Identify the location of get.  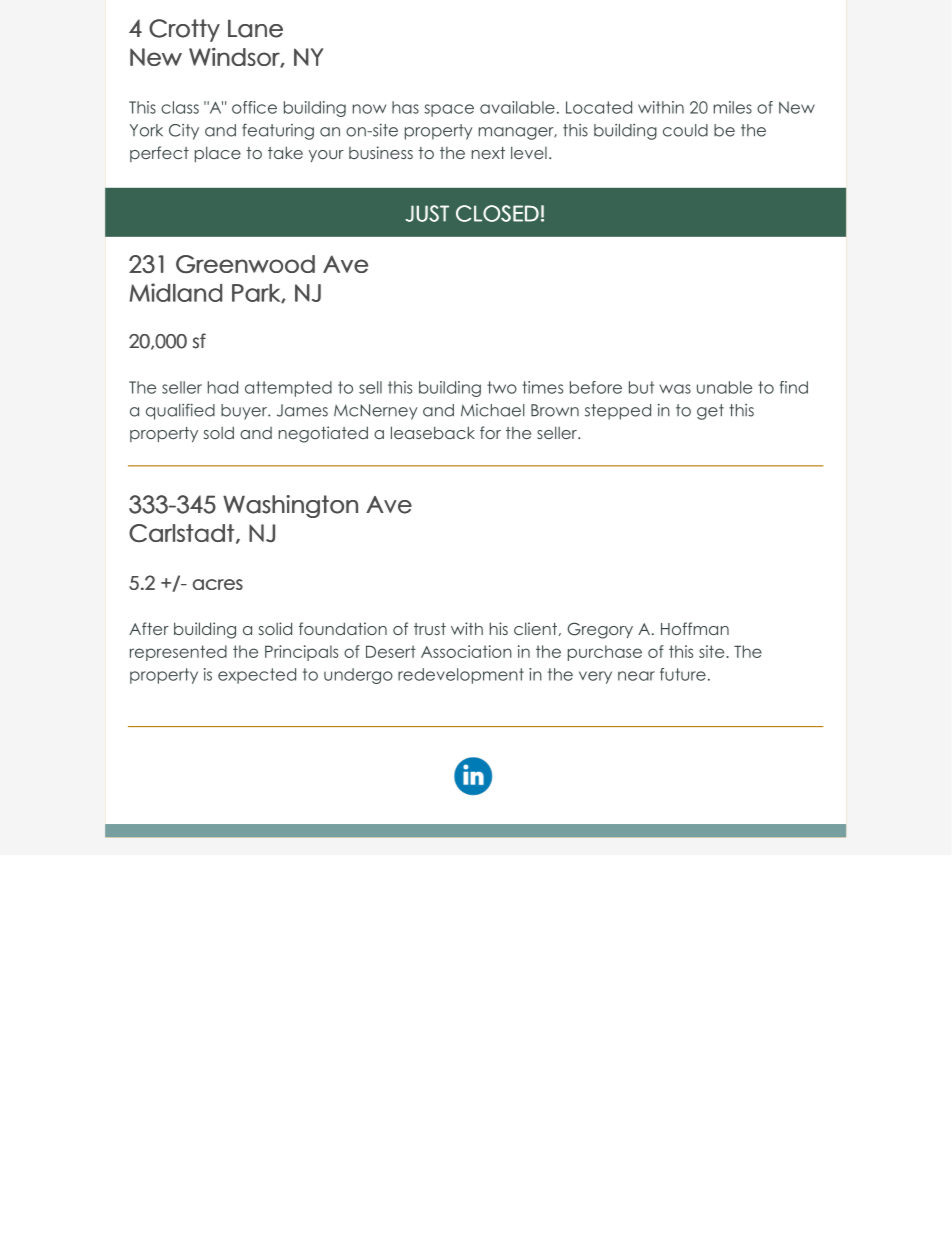
(710, 412).
